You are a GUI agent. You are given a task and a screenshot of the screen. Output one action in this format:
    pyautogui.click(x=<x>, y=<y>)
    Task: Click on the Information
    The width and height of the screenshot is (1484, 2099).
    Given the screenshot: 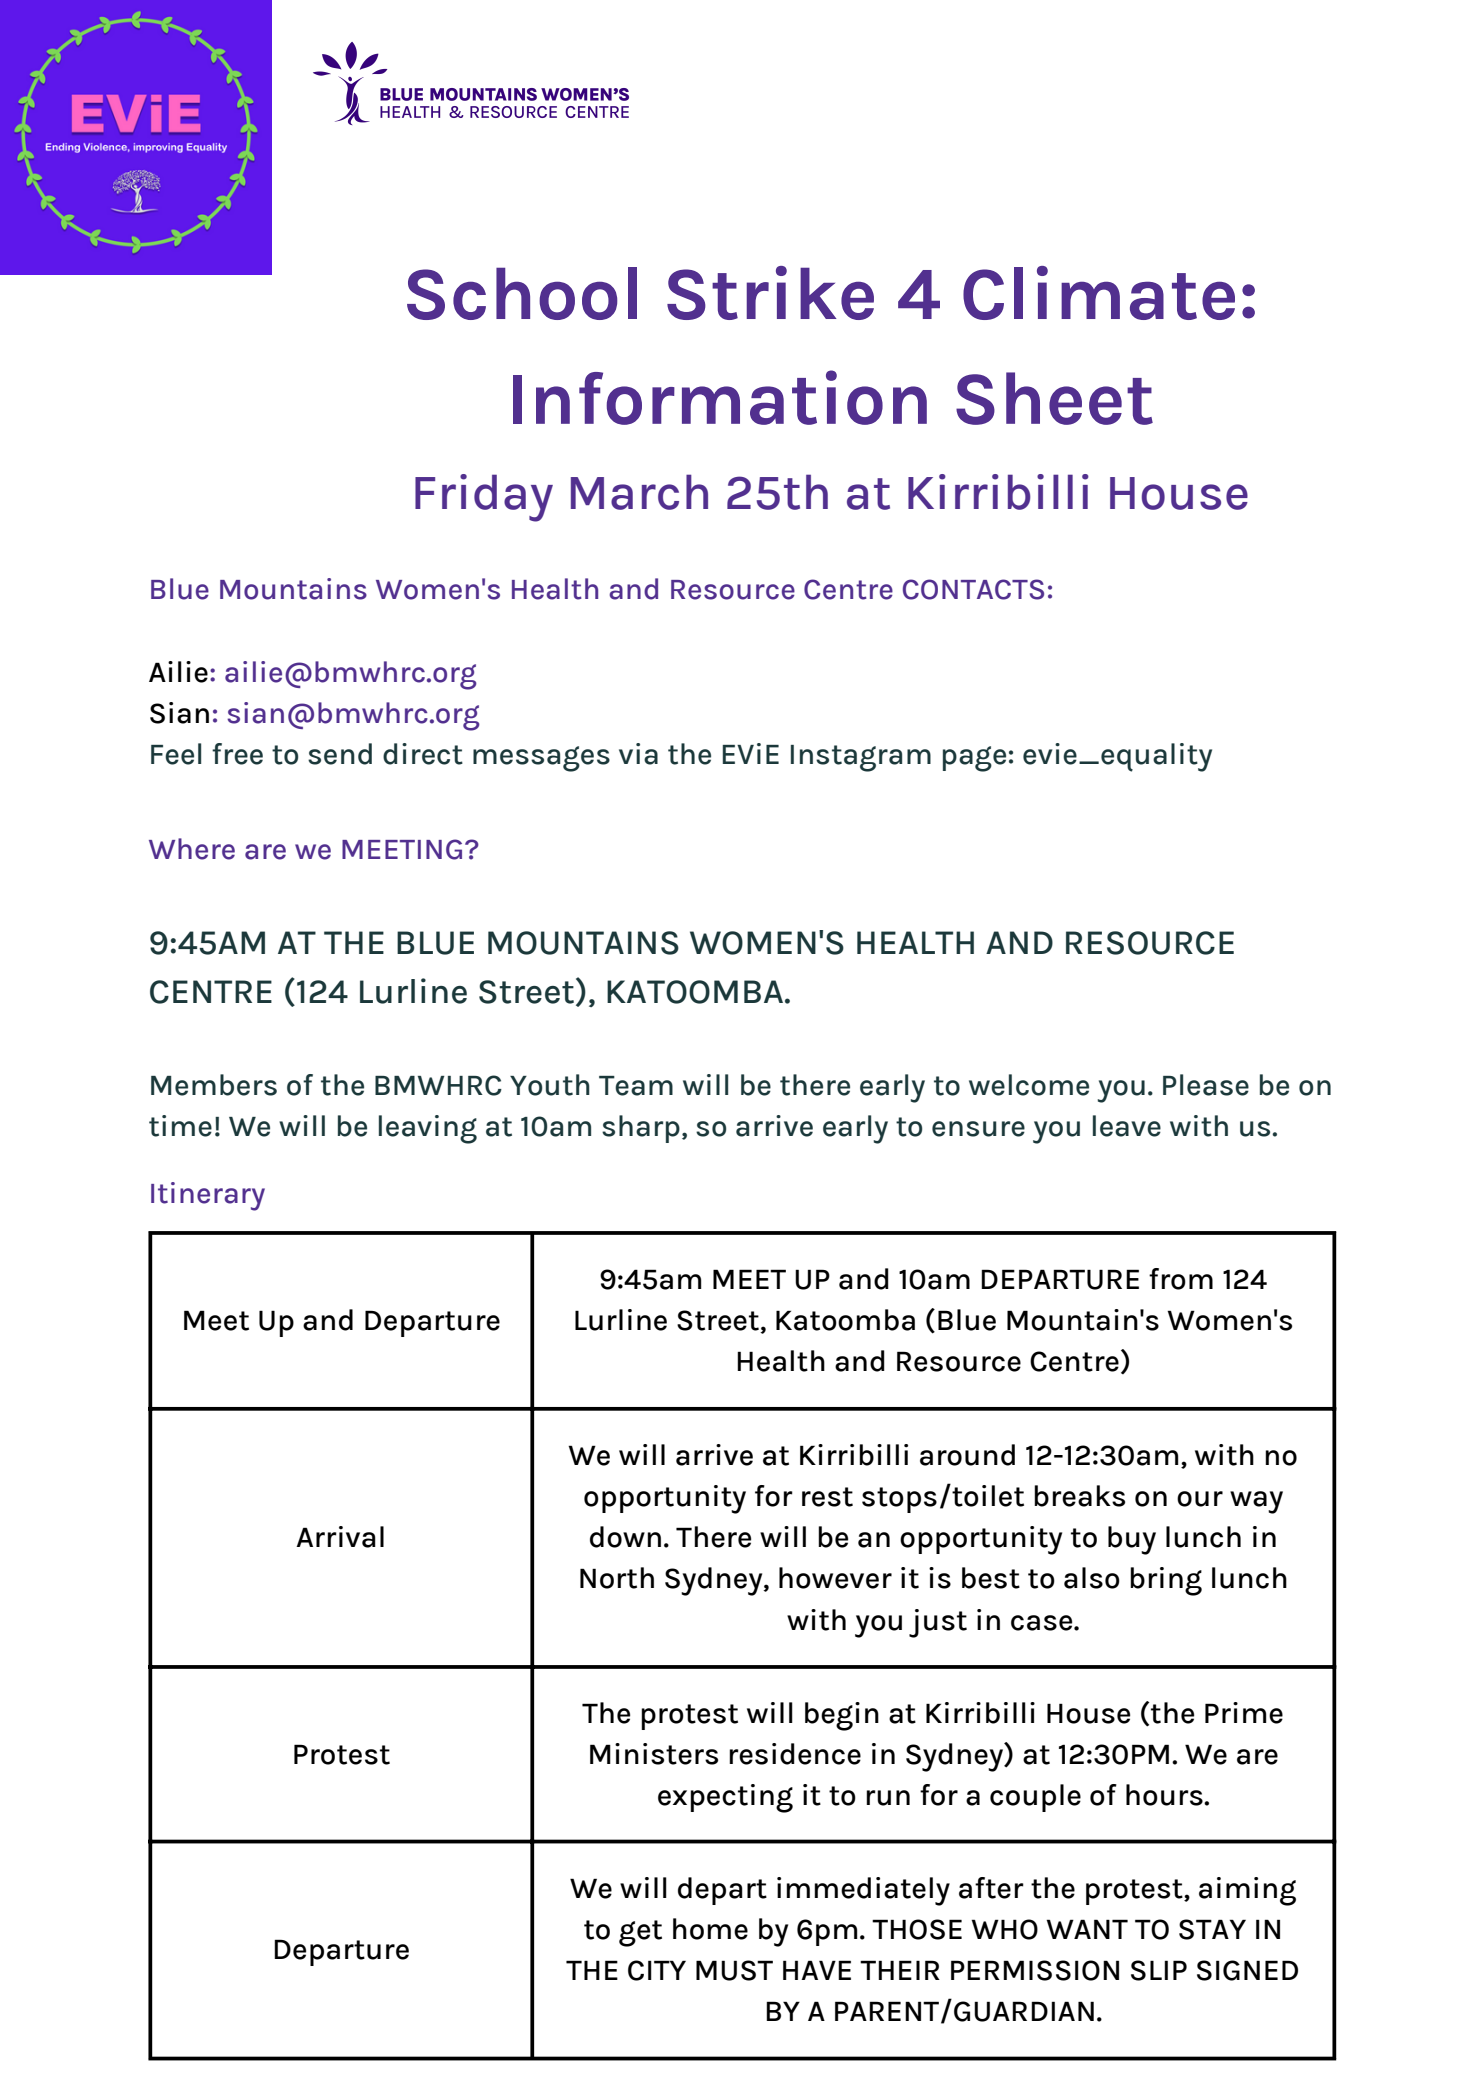 What is the action you would take?
    pyautogui.click(x=720, y=397)
